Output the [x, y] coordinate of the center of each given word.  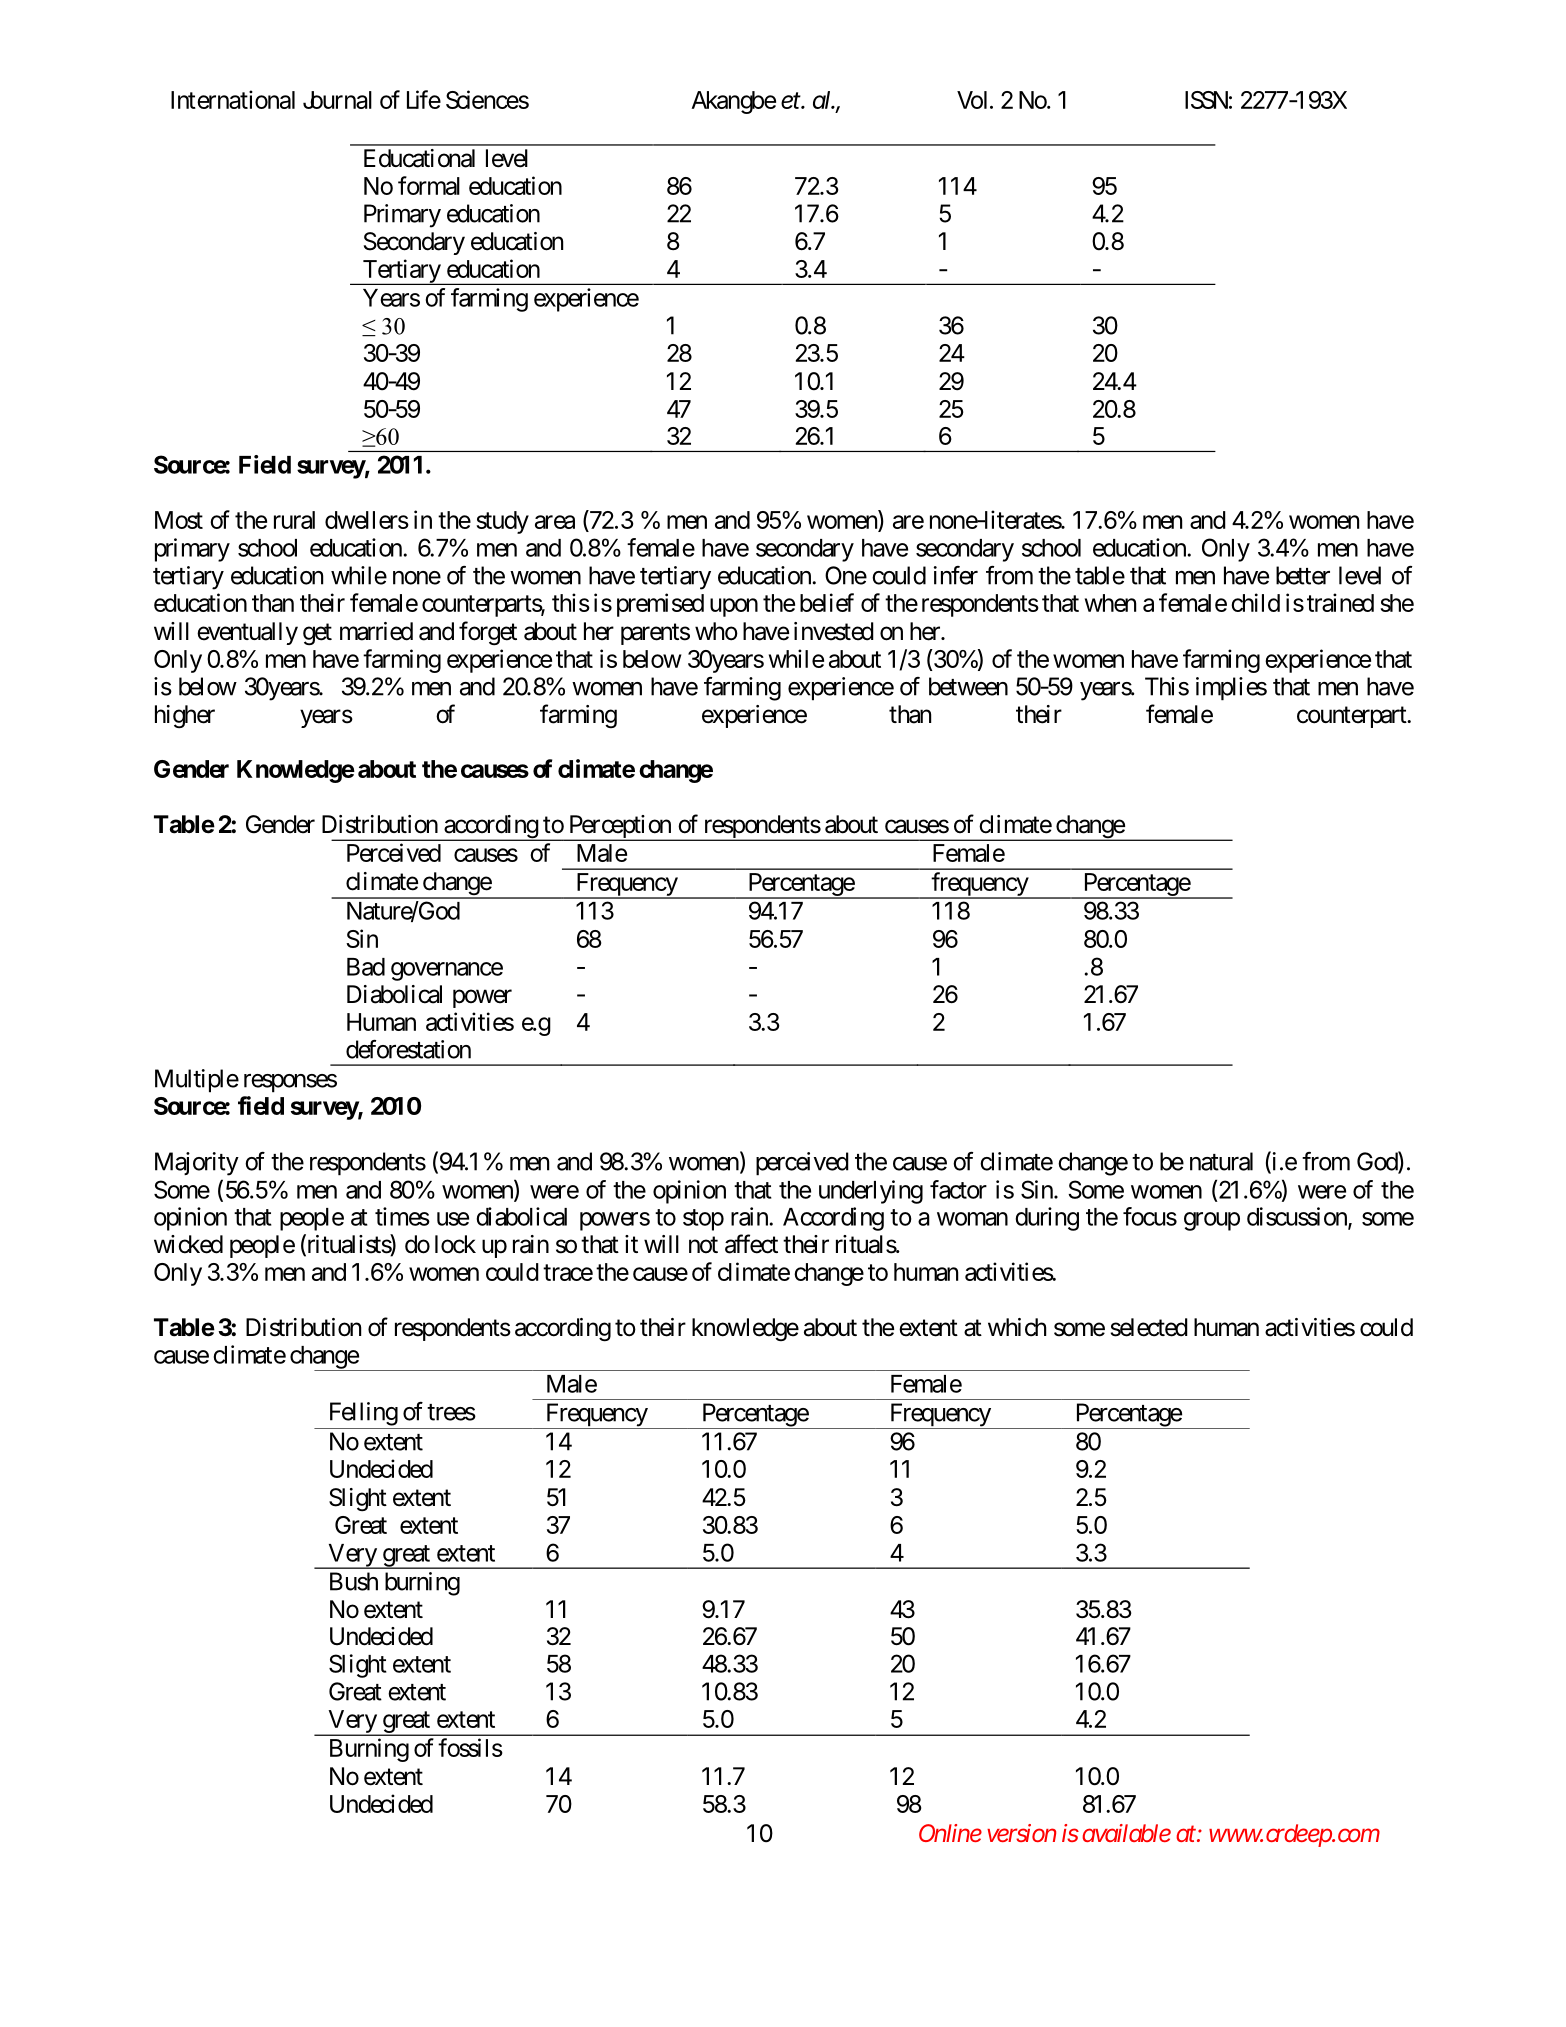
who [716, 631]
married [376, 631]
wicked [188, 1244]
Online [950, 1833]
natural [1221, 1161]
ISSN [1206, 100]
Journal [337, 100]
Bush [354, 1581]
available [1126, 1833]
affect [751, 1244]
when [1110, 603]
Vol [972, 100]
